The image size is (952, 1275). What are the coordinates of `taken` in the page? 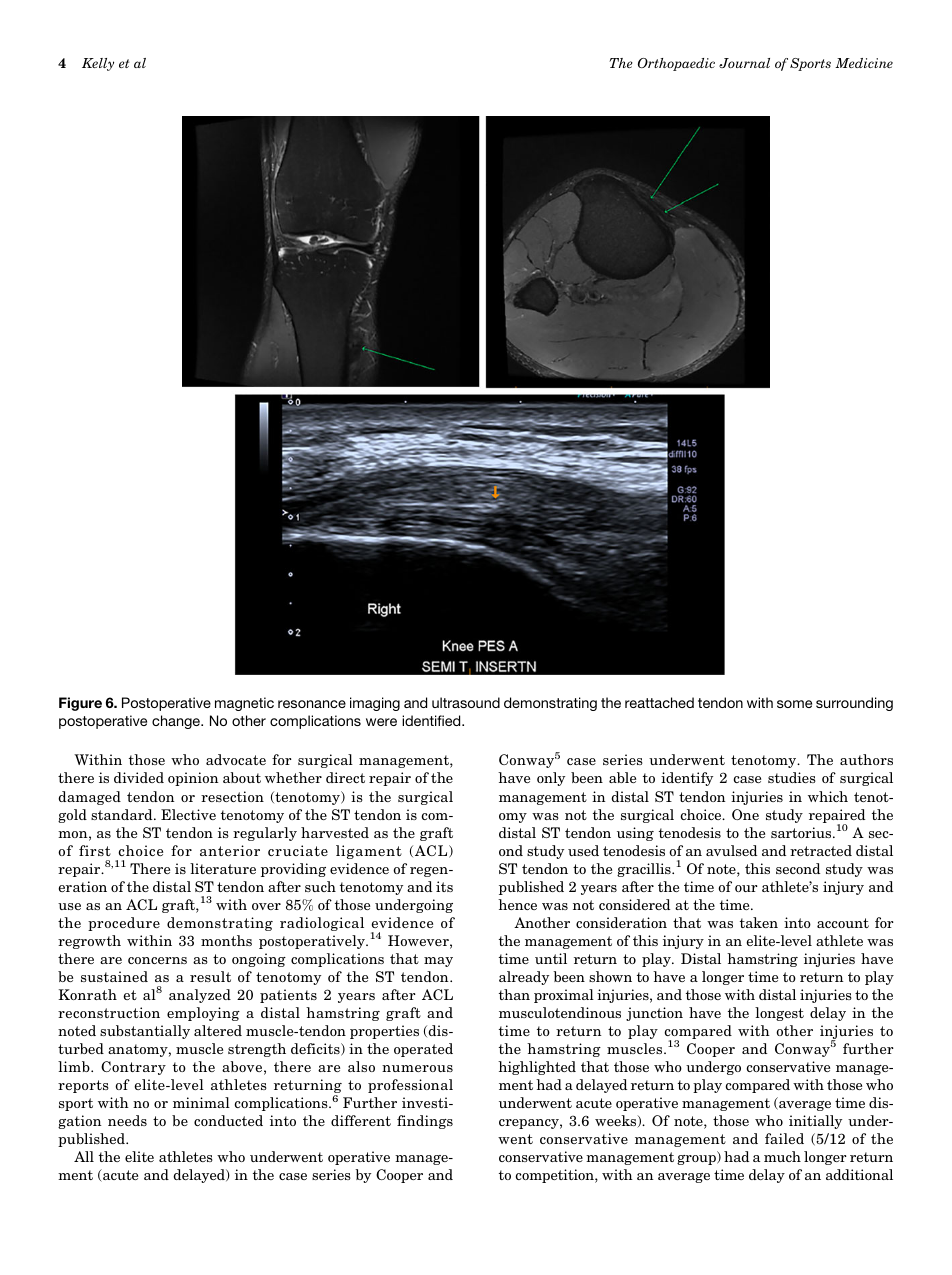 It's located at (759, 922).
